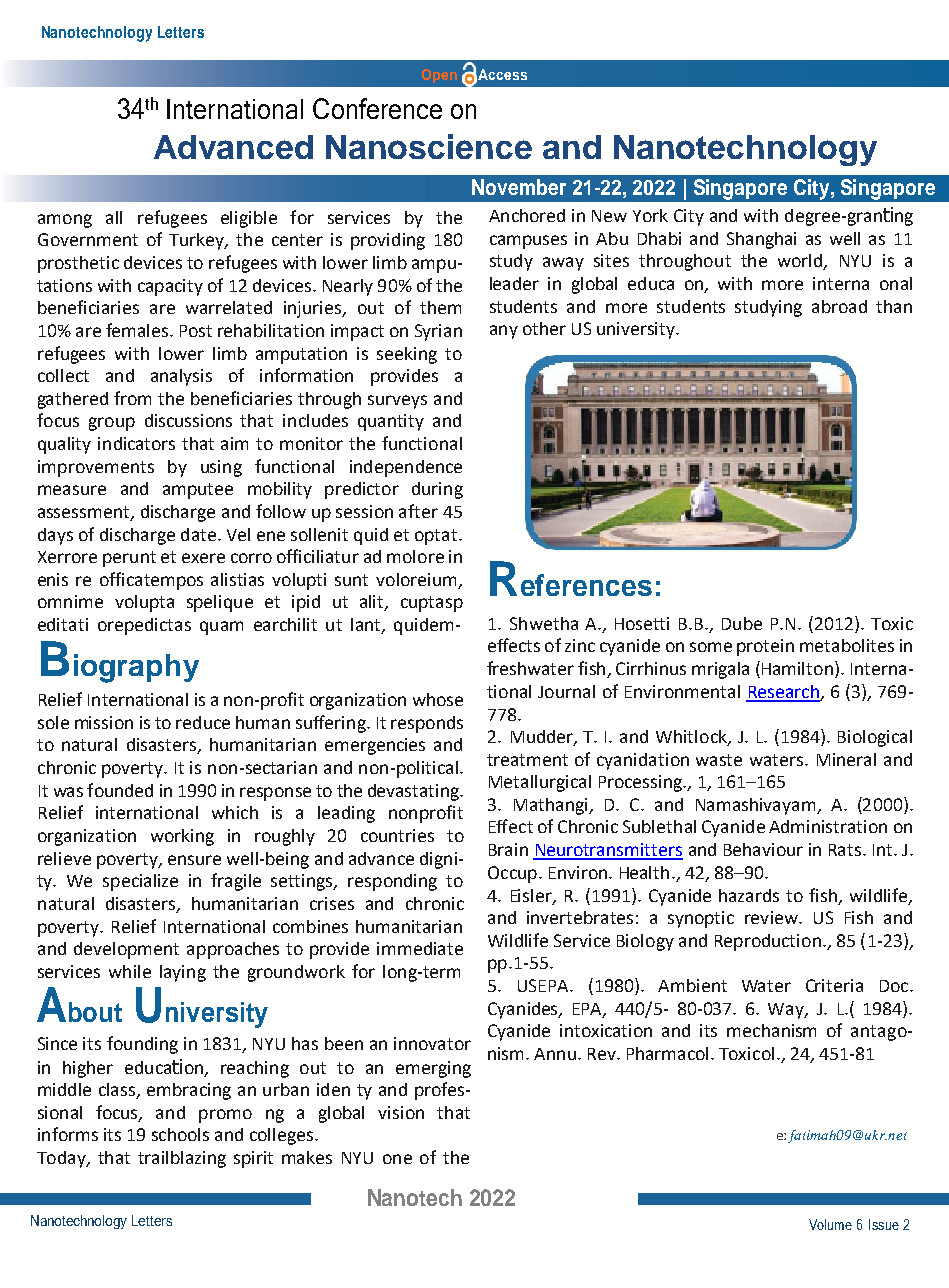  What do you see at coordinates (429, 146) in the image?
I see `Nanoscience` at bounding box center [429, 146].
